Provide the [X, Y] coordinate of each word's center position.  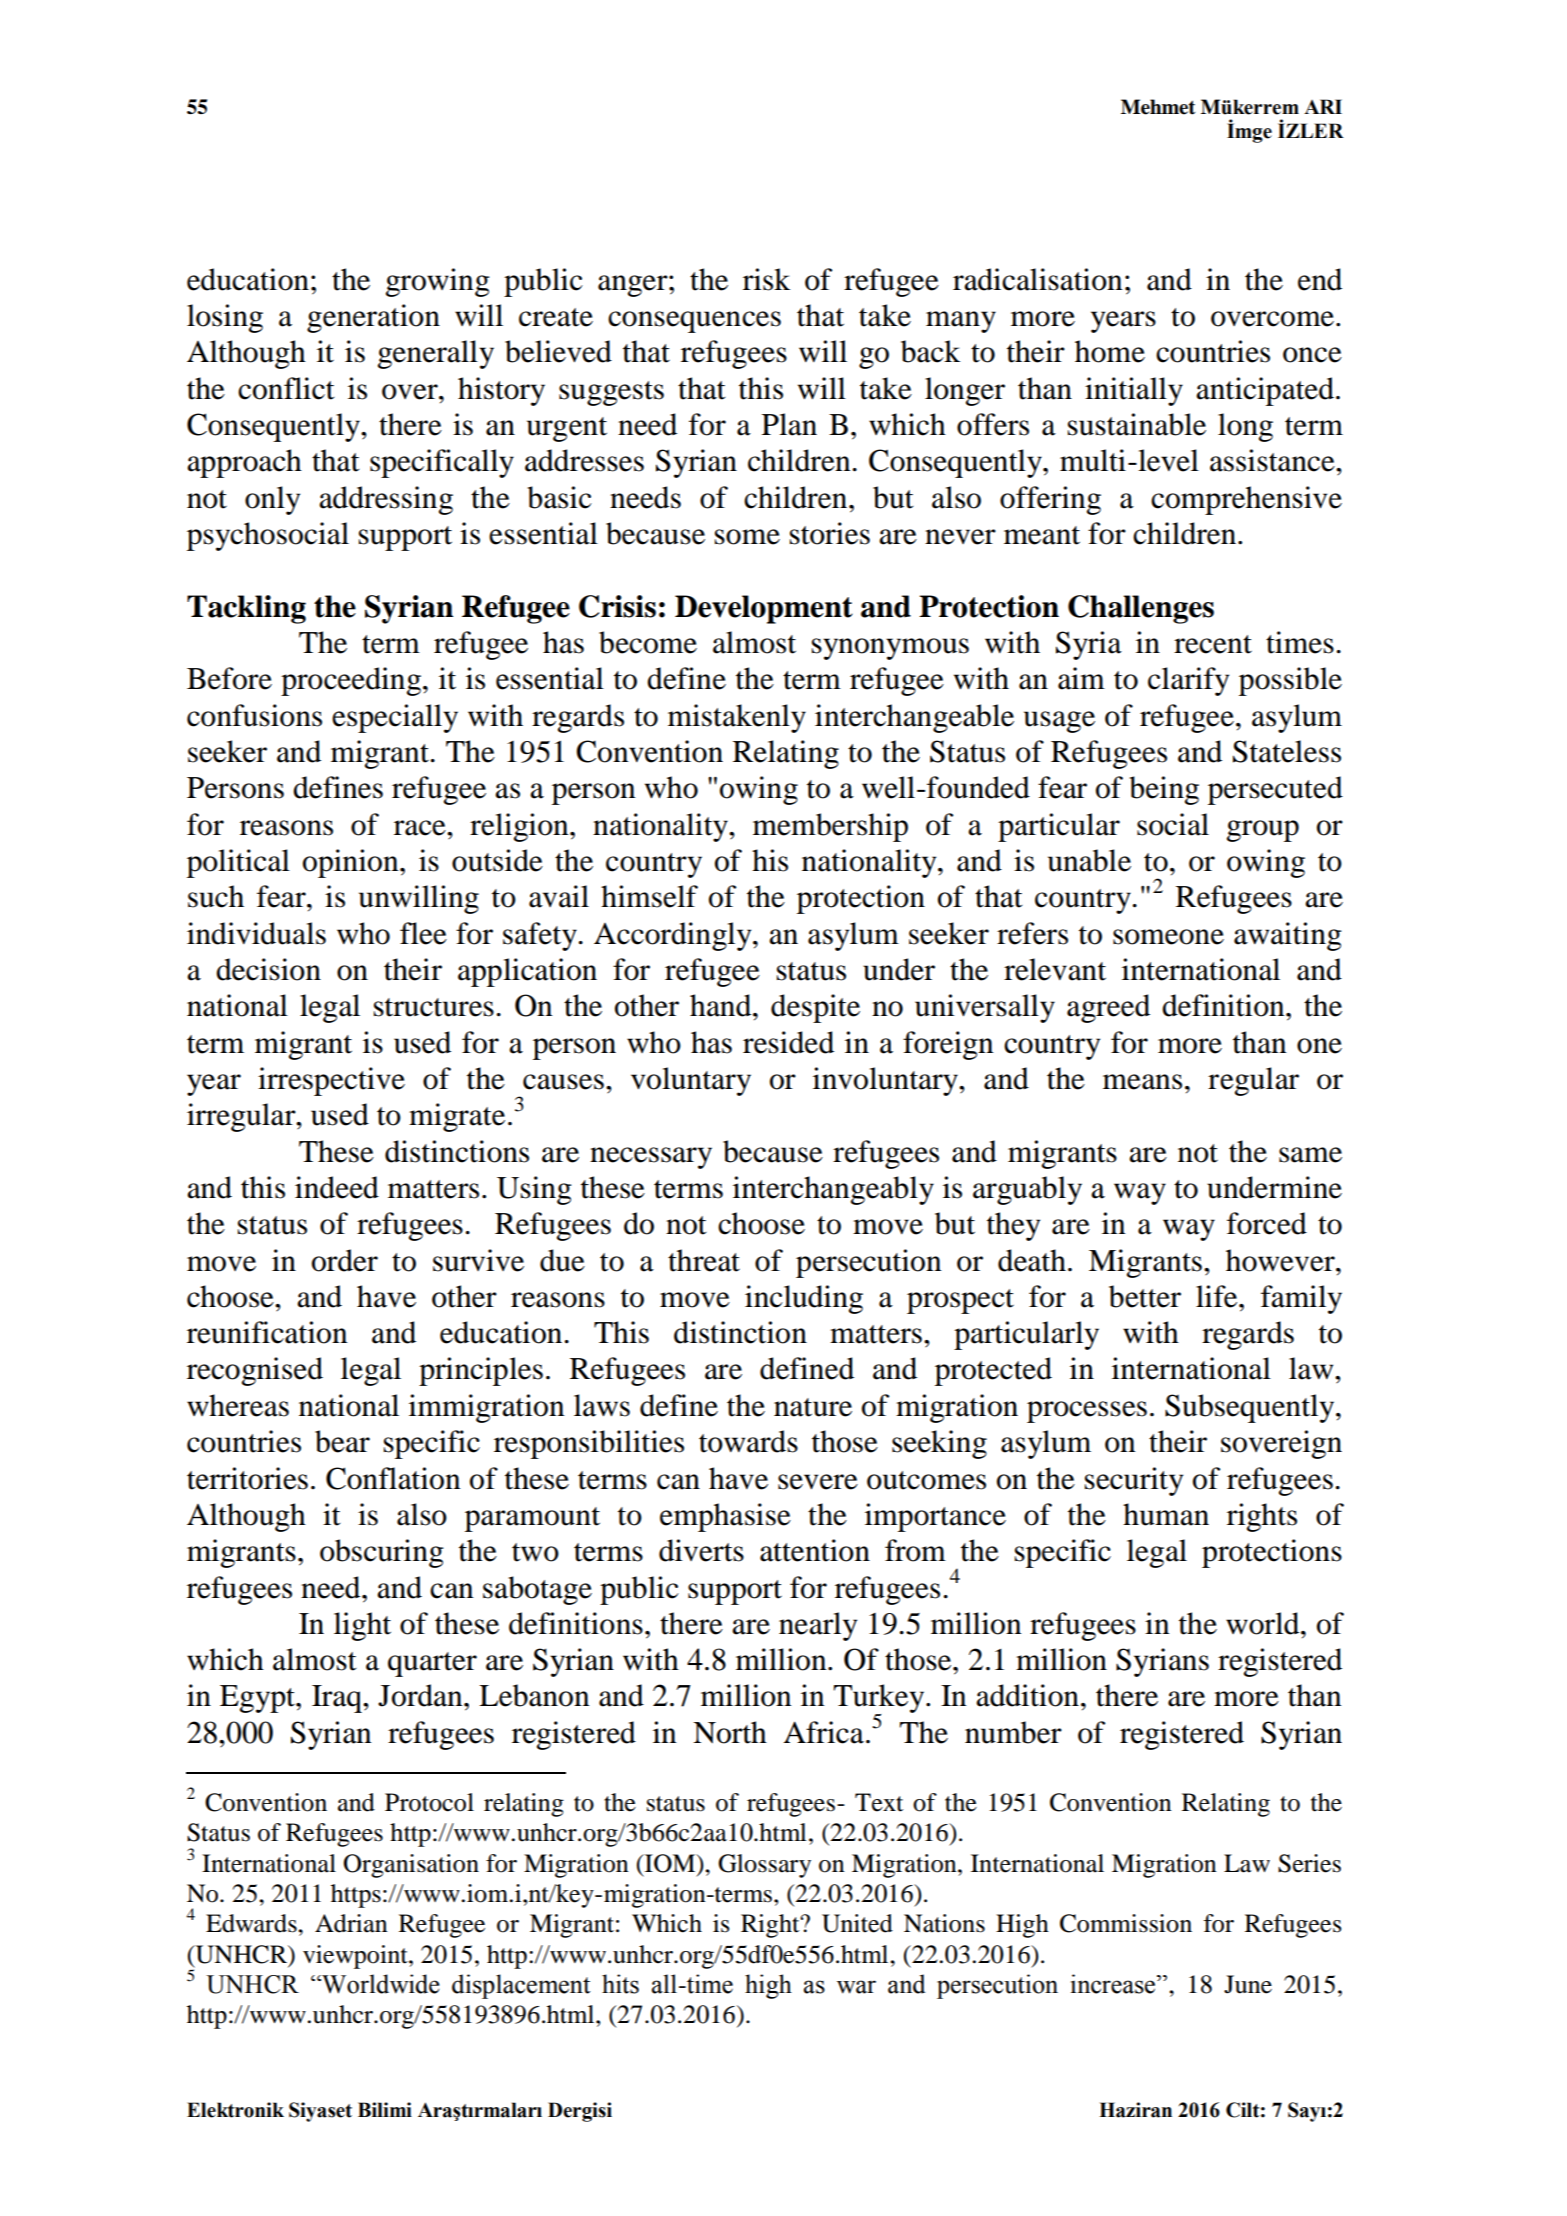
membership [830, 827]
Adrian [351, 1923]
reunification [267, 1332]
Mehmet [1158, 107]
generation [373, 318]
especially [395, 718]
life [1218, 1296]
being [1164, 790]
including [804, 1299]
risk [766, 279]
